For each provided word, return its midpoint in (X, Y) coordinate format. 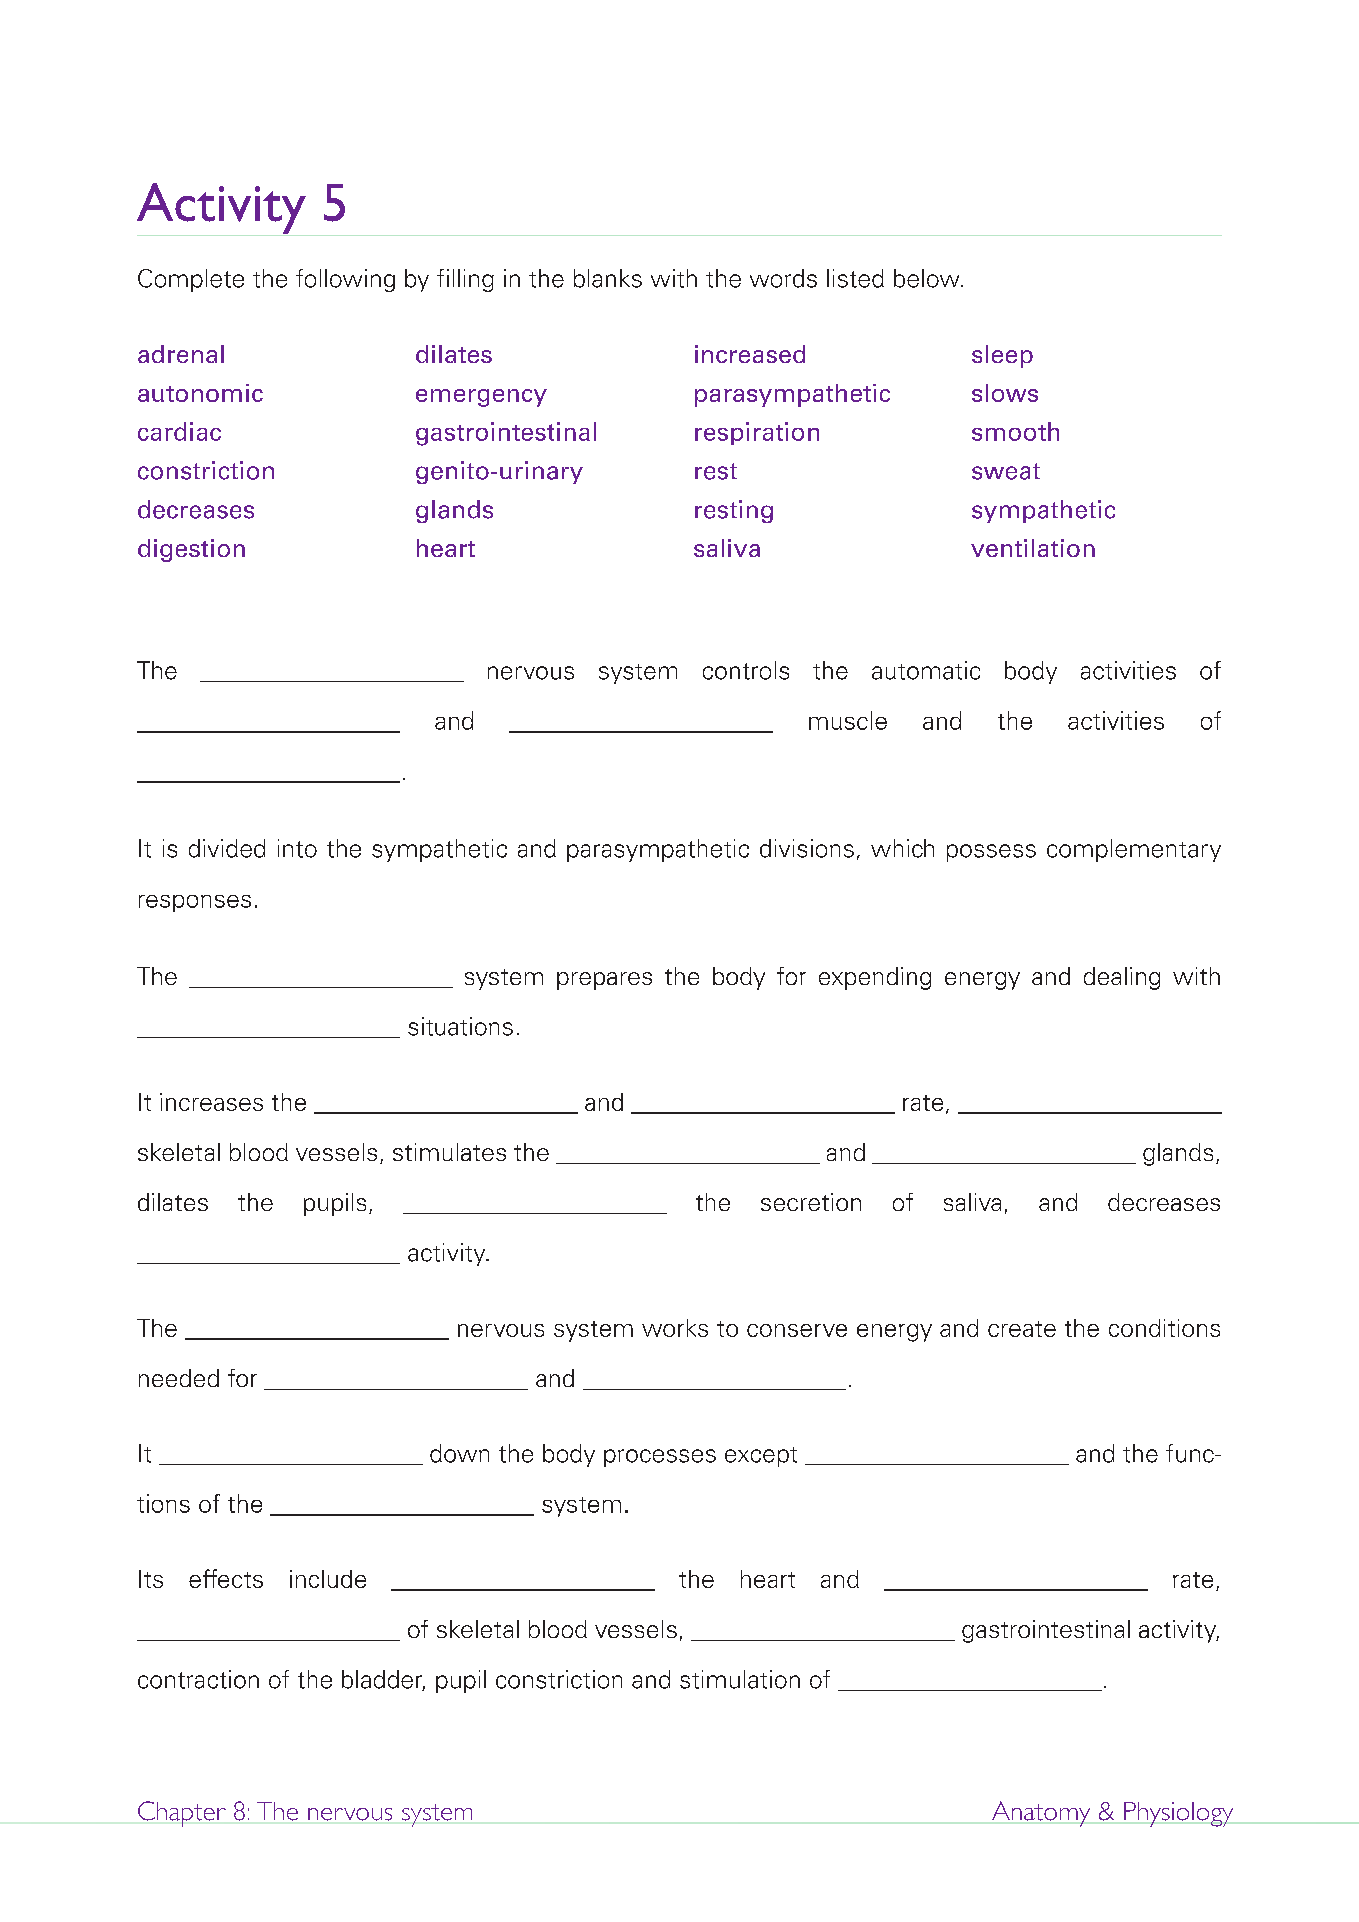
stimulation (740, 1679)
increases (211, 1102)
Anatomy (1041, 1814)
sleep (1002, 356)
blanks (608, 278)
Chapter (182, 1814)
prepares (604, 981)
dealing (1122, 978)
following (345, 280)
